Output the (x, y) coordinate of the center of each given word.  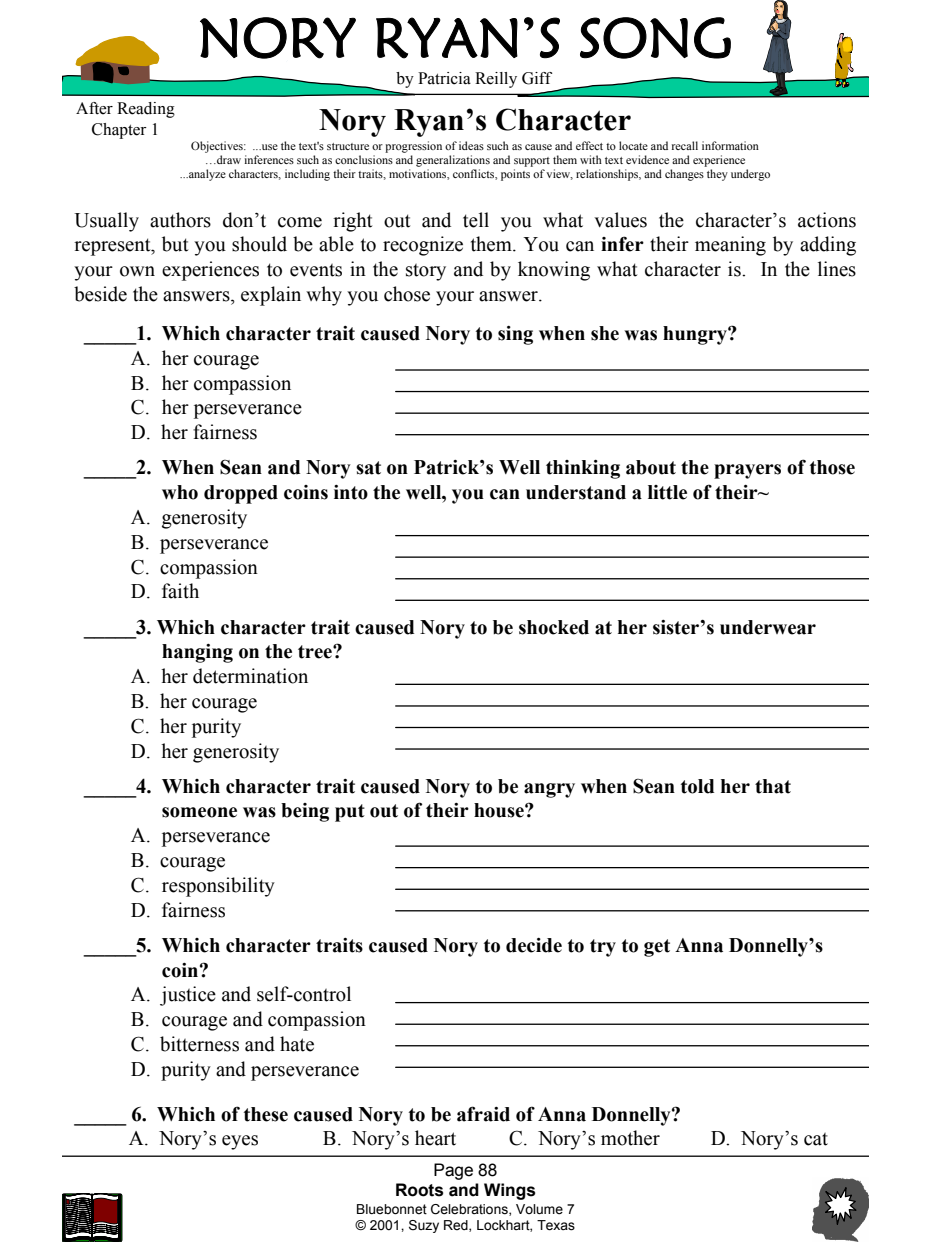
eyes (240, 1142)
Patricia (444, 78)
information (730, 145)
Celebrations (470, 1210)
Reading (146, 110)
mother (630, 1138)
